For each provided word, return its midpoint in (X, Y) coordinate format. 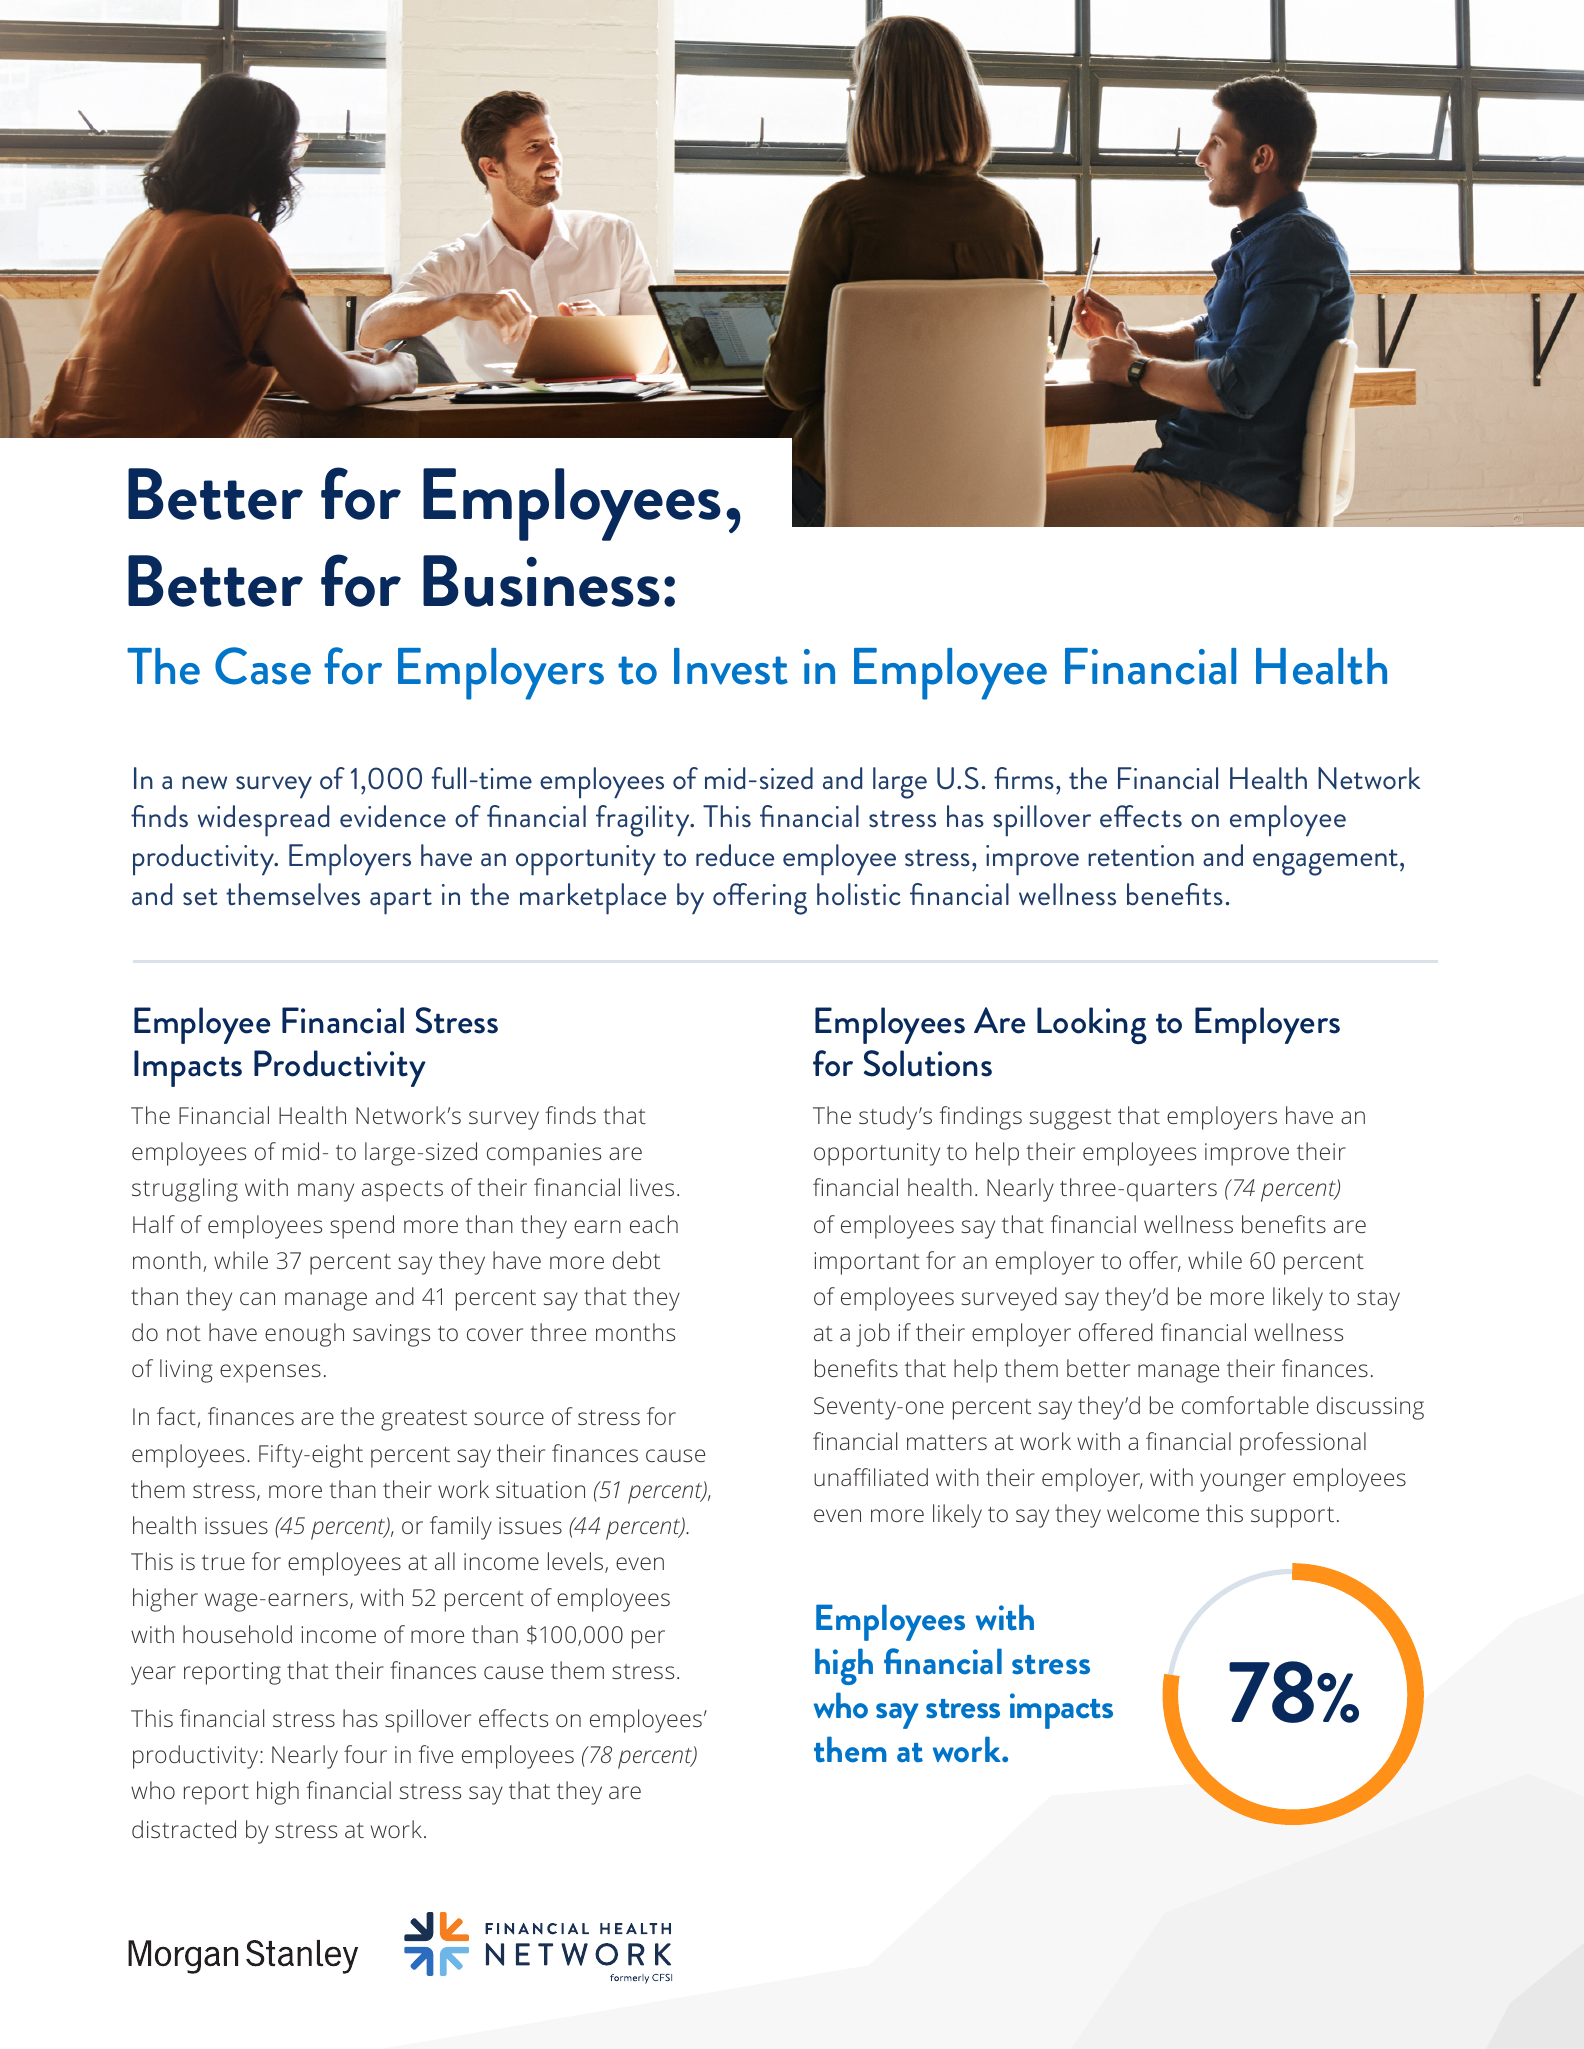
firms (1024, 778)
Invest (731, 666)
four (365, 1754)
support (1292, 1517)
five (435, 1754)
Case (263, 666)
